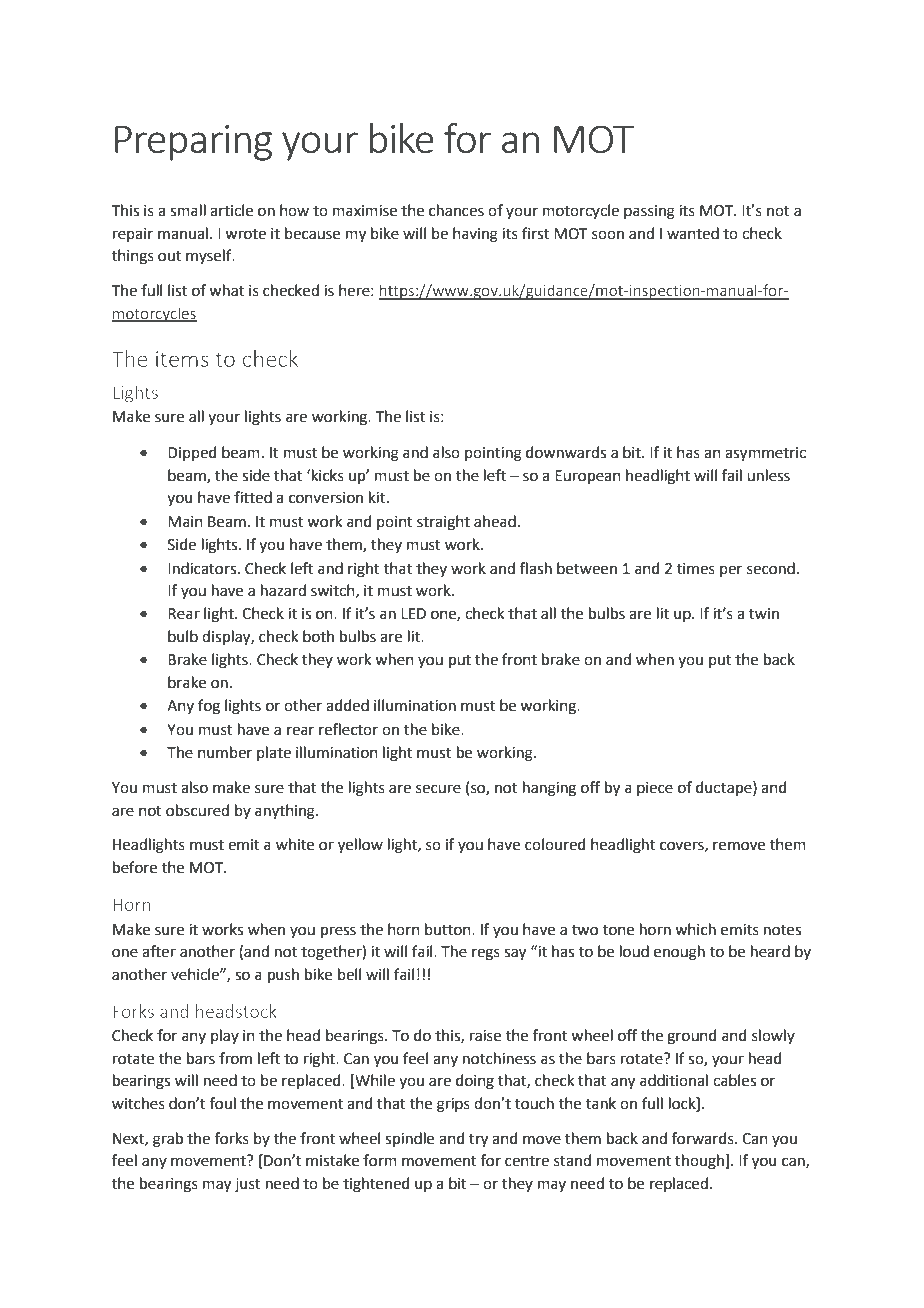 Image resolution: width=924 pixels, height=1308 pixels. Describe the element at coordinates (168, 1140) in the page. I see `grab` at that location.
